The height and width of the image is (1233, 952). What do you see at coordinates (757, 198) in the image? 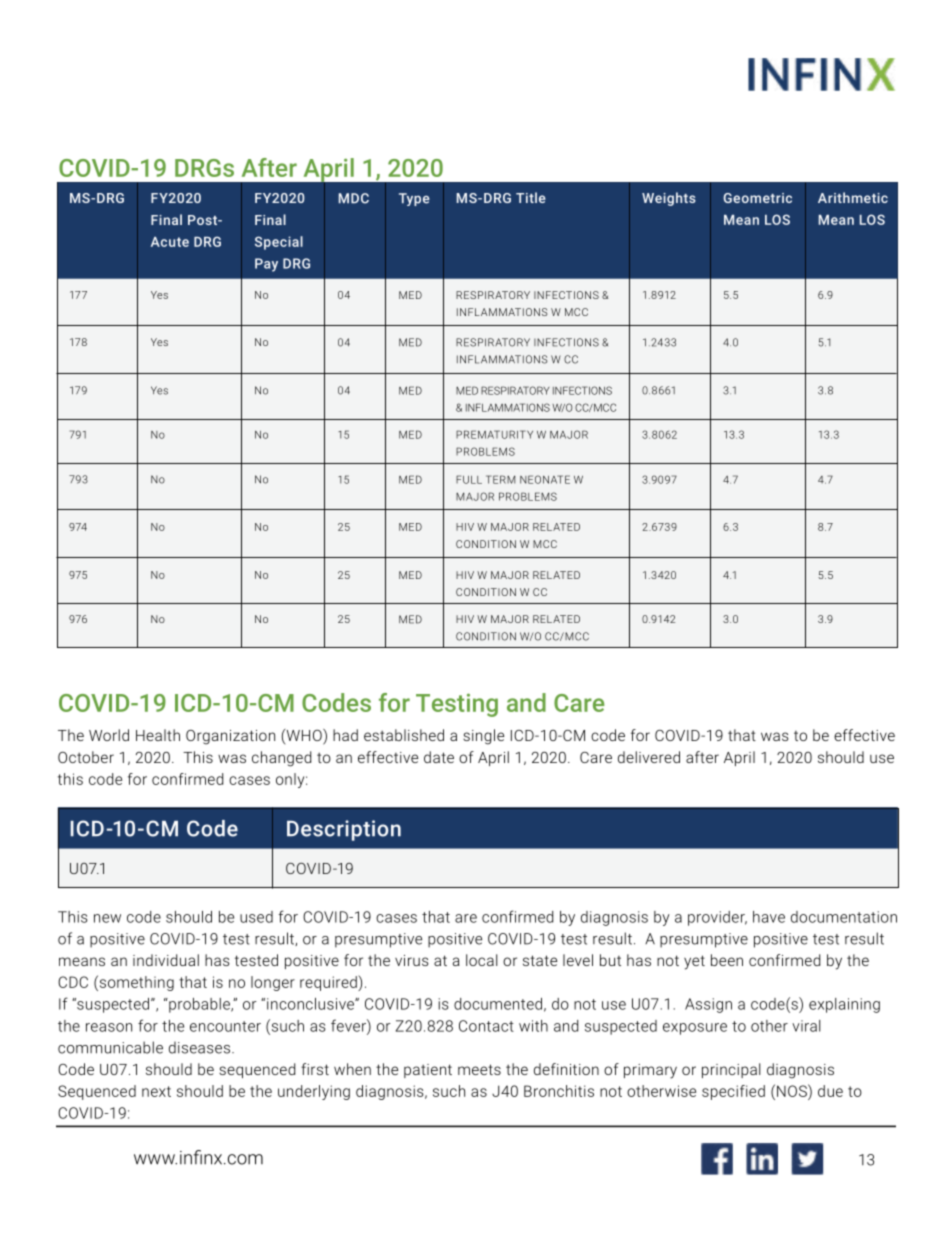
I see `Geometric` at bounding box center [757, 198].
